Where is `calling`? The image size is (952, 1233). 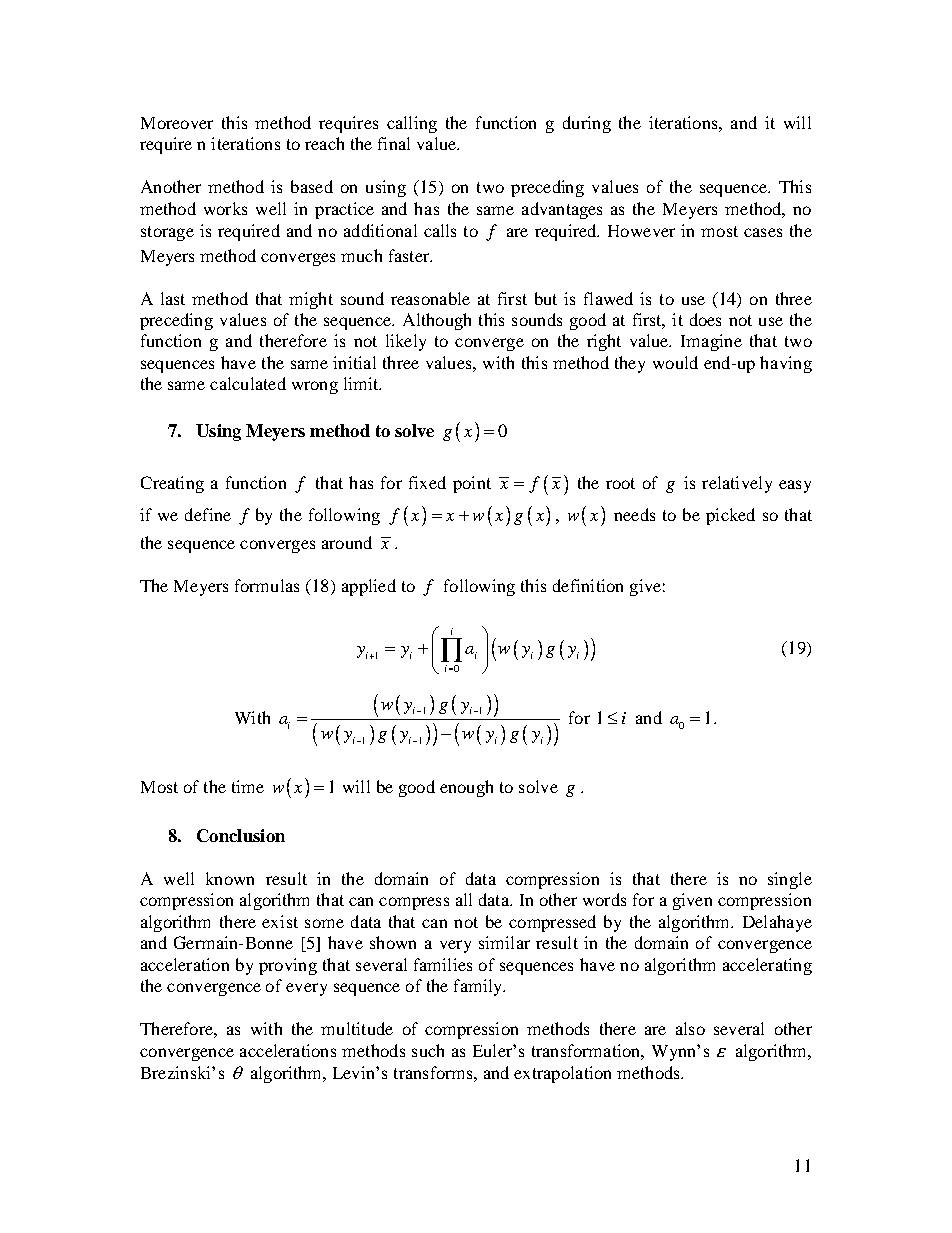 calling is located at coordinates (412, 124).
